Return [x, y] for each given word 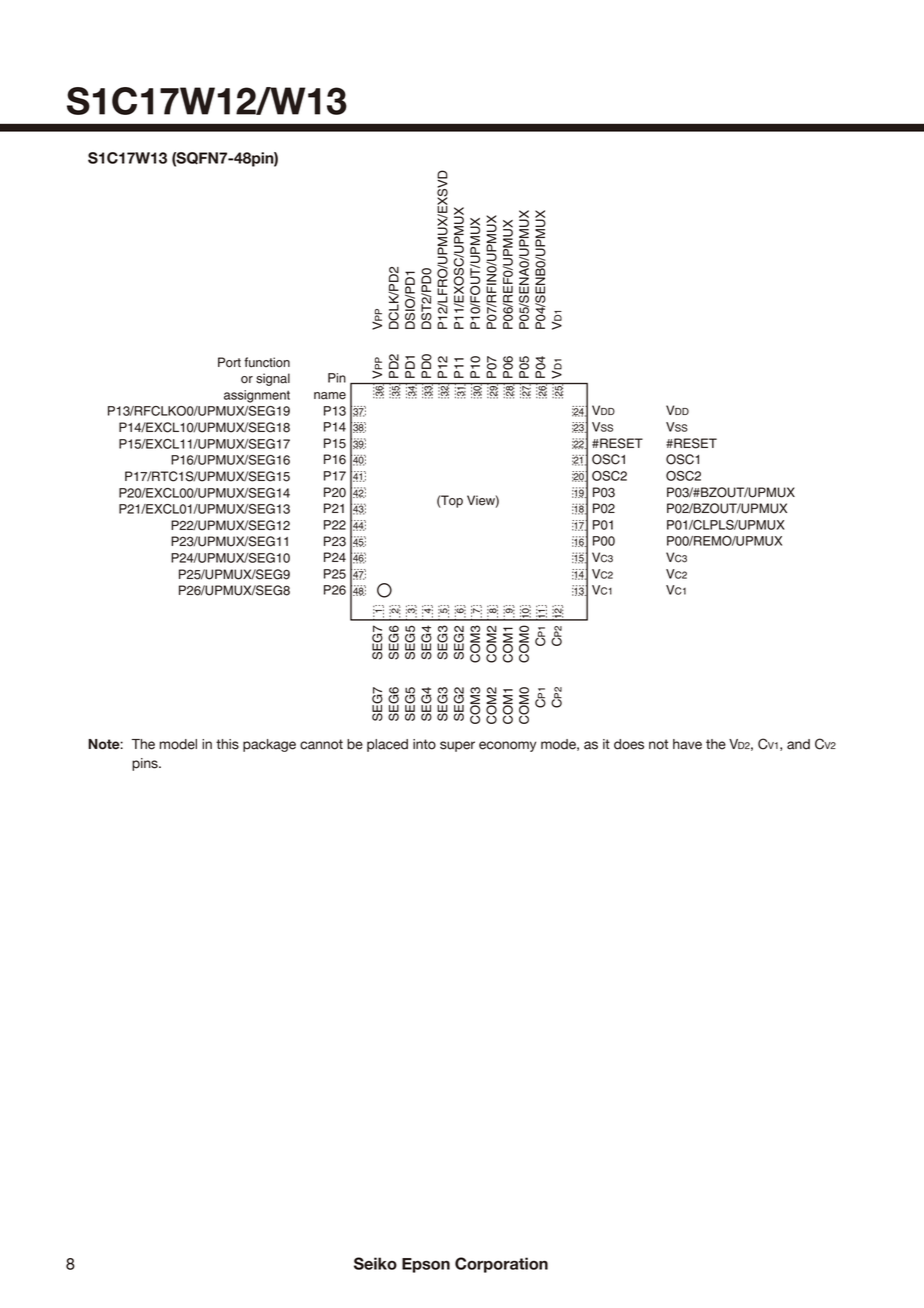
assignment [257, 396]
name [330, 396]
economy [507, 746]
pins [146, 764]
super [457, 746]
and [798, 744]
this [227, 744]
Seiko [375, 1263]
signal [273, 379]
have [687, 744]
